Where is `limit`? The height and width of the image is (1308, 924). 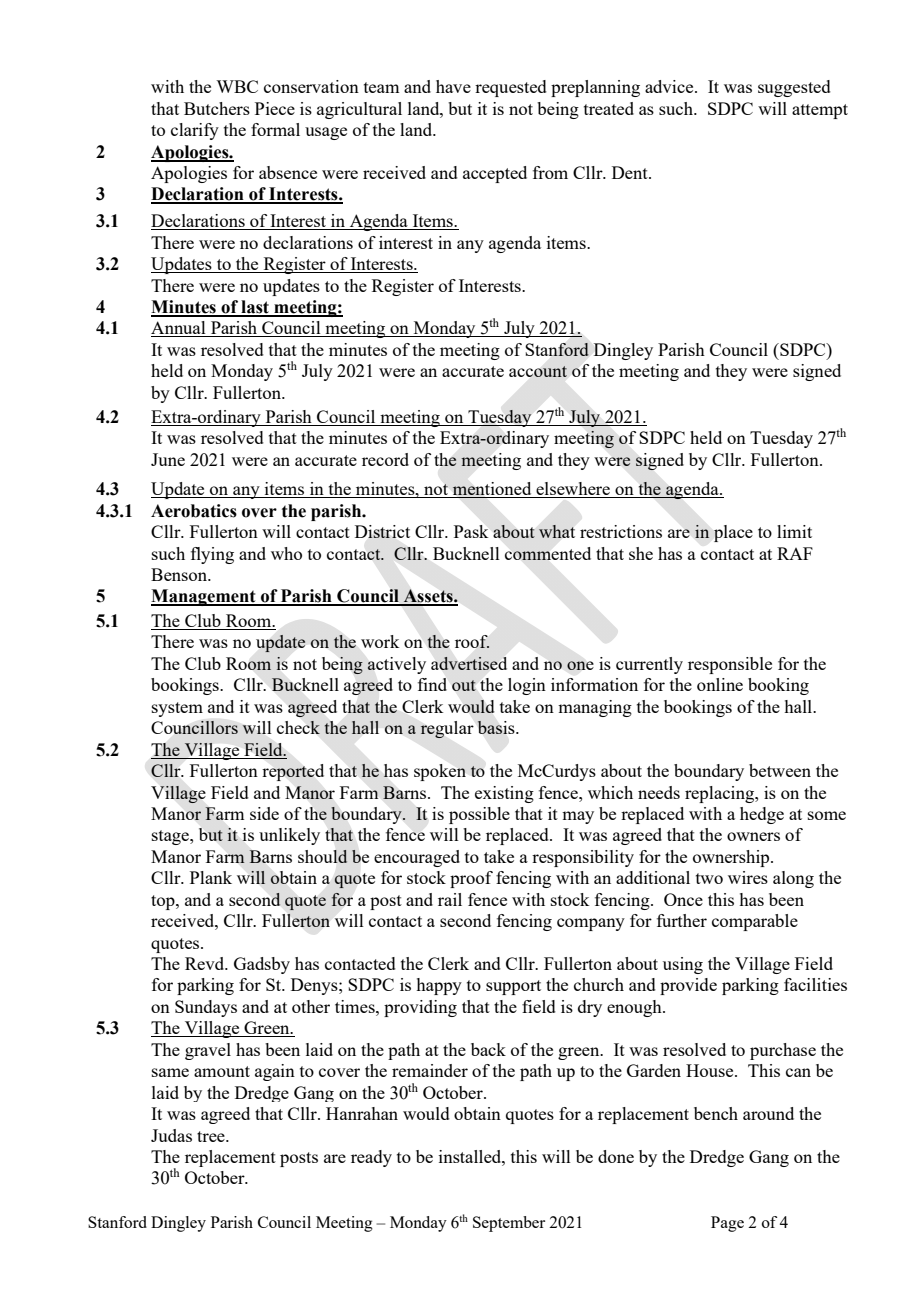
limit is located at coordinates (794, 531).
